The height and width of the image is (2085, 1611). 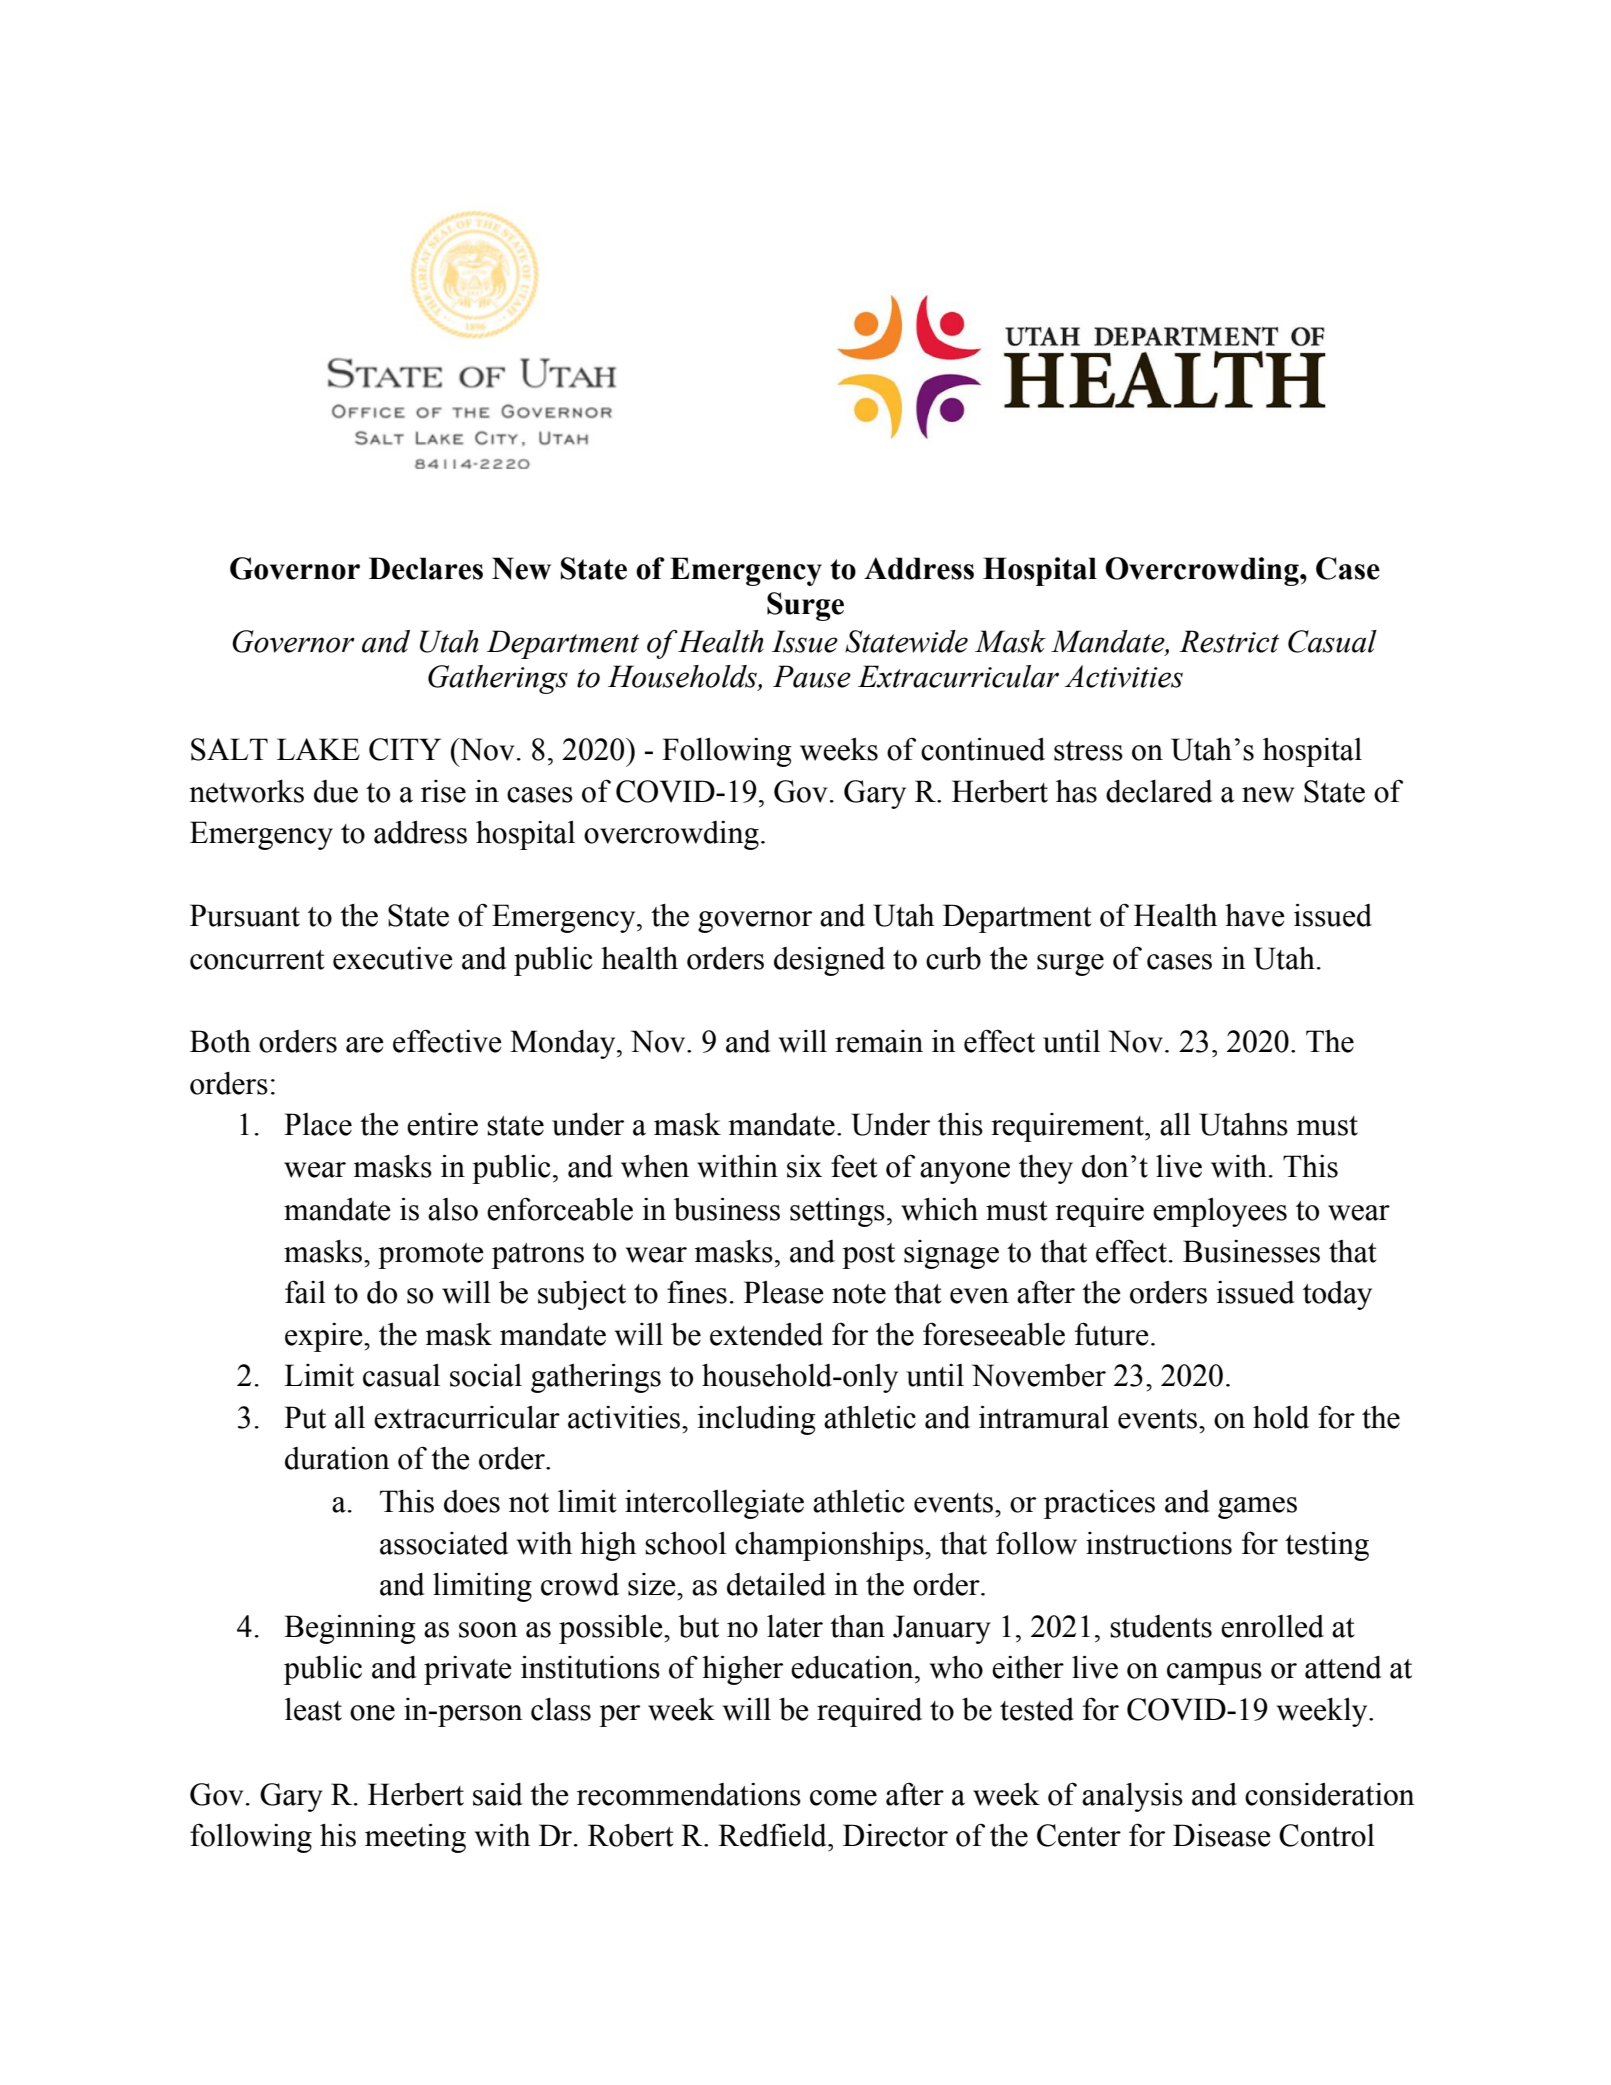 What do you see at coordinates (812, 676) in the image?
I see `Pause` at bounding box center [812, 676].
